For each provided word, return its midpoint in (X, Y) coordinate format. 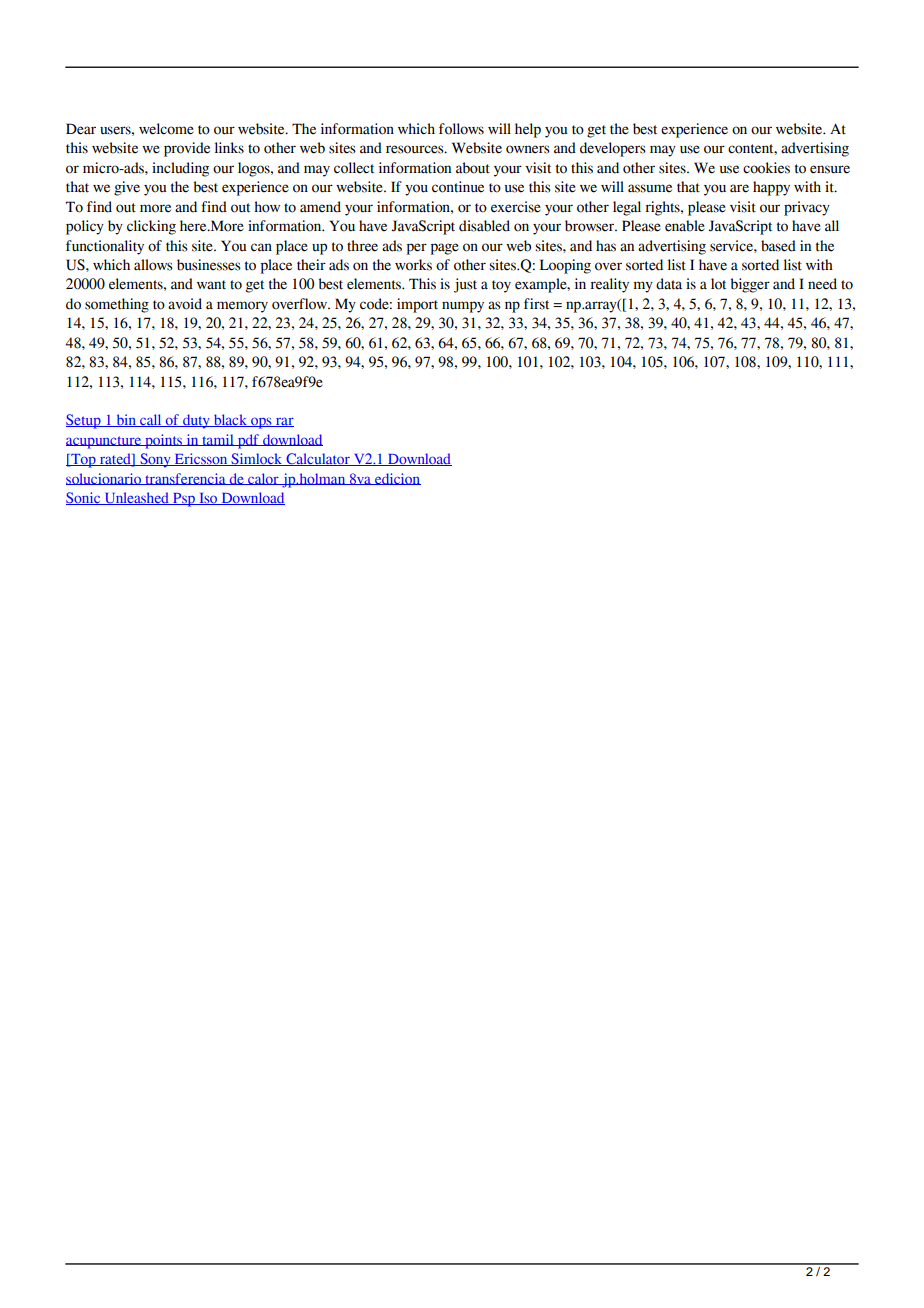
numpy (463, 307)
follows (461, 129)
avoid (185, 304)
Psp (184, 500)
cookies (766, 168)
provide (187, 149)
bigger (750, 285)
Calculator (318, 459)
